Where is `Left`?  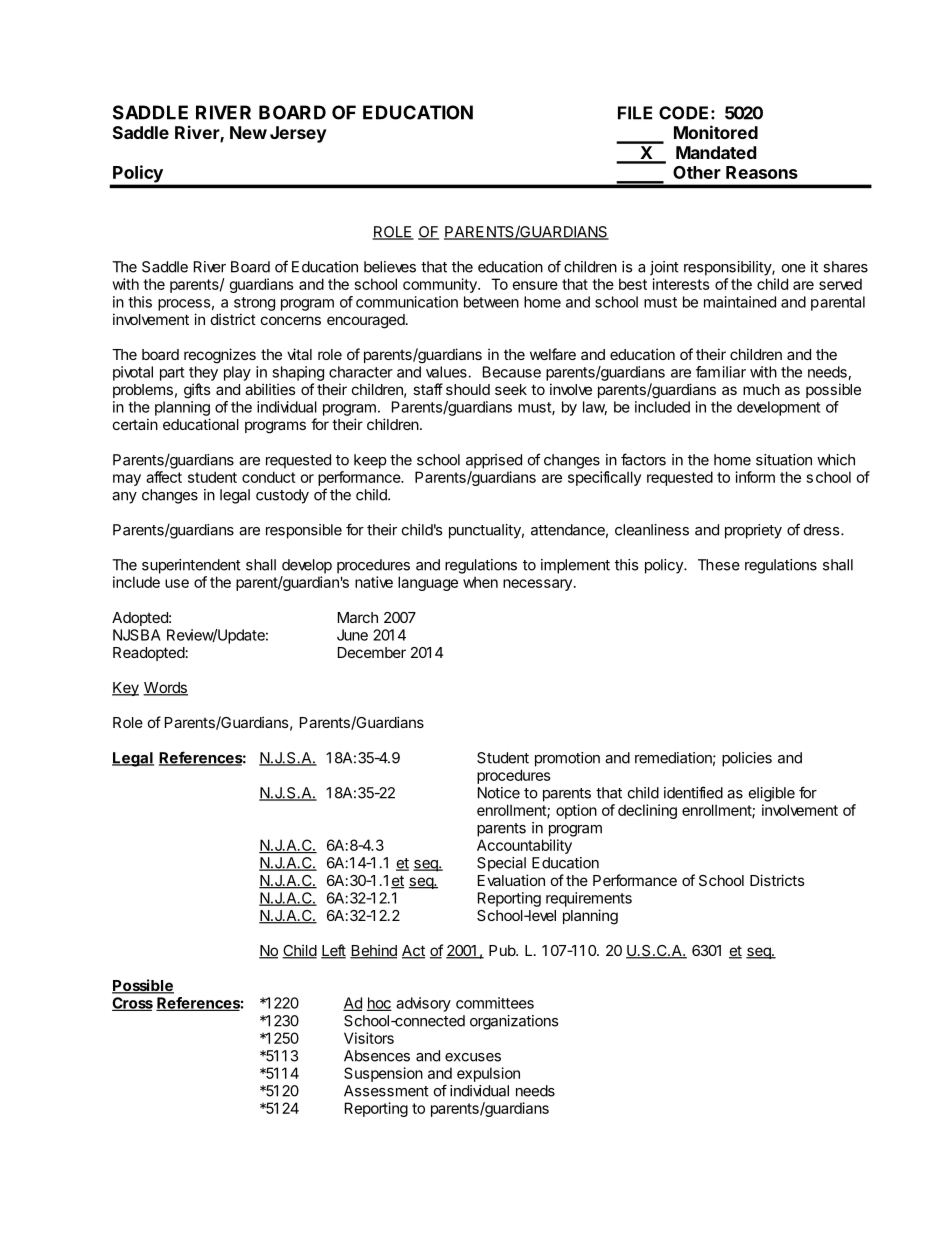
Left is located at coordinates (333, 951).
